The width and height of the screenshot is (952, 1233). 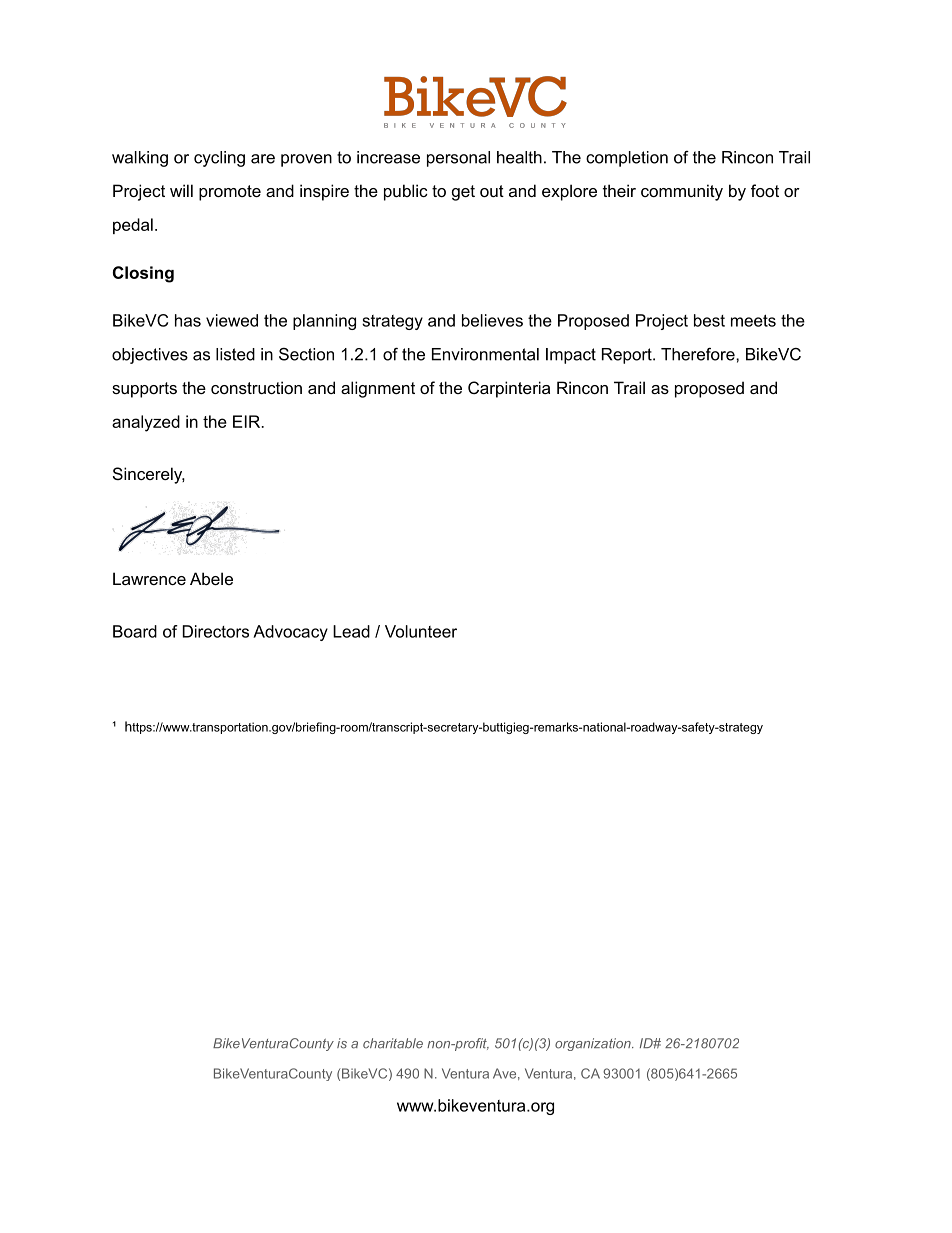 I want to click on promote, so click(x=230, y=193).
